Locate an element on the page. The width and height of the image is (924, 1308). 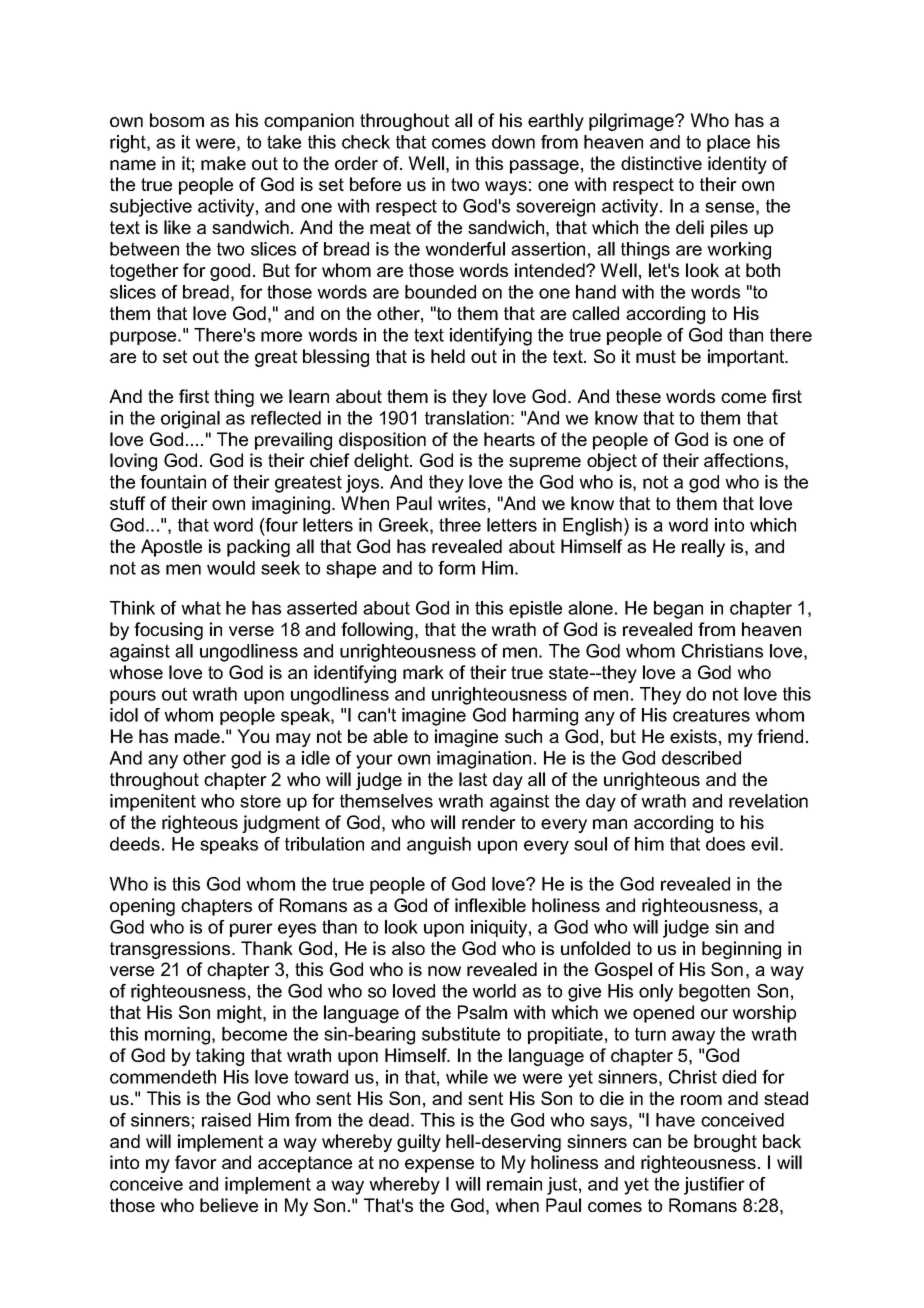
favor is located at coordinates (196, 1162).
